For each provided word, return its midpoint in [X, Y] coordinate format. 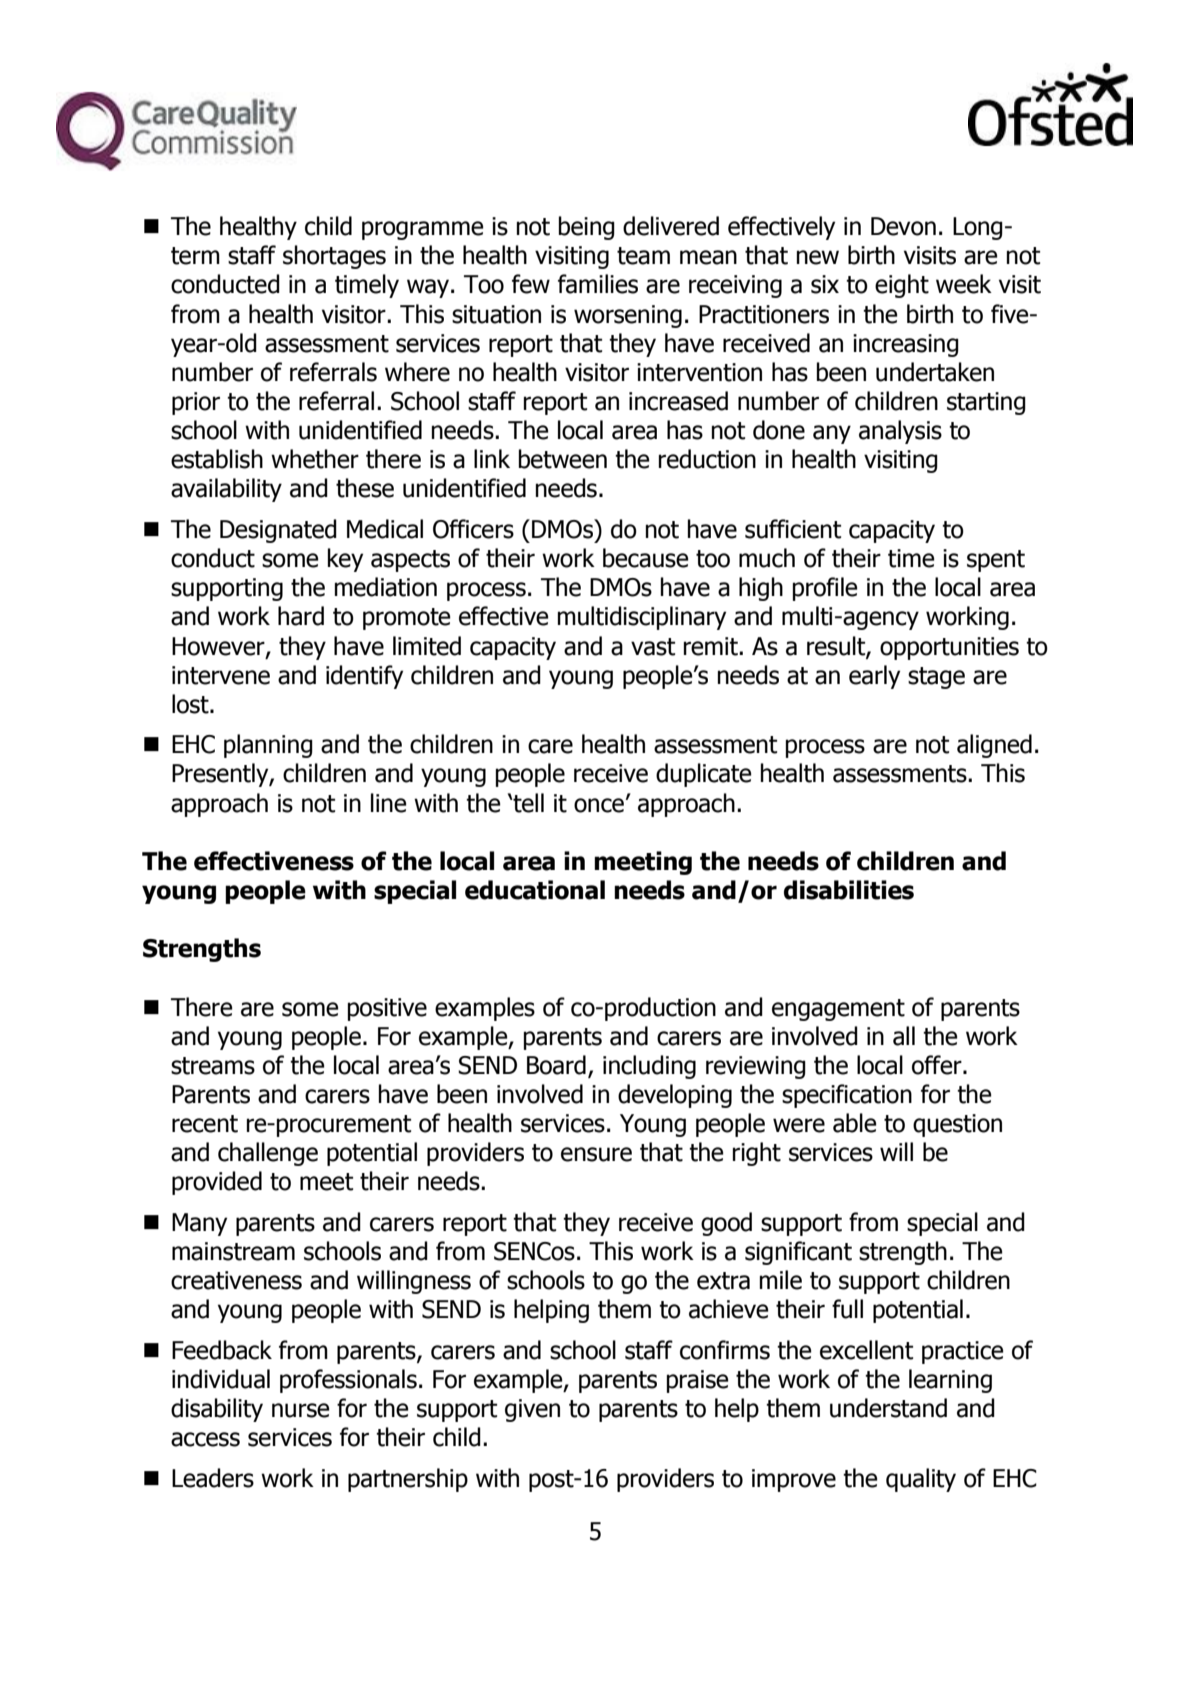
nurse [301, 1410]
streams [213, 1066]
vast [653, 647]
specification [847, 1096]
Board [556, 1065]
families [598, 284]
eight [902, 286]
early [874, 677]
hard [301, 616]
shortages [334, 257]
